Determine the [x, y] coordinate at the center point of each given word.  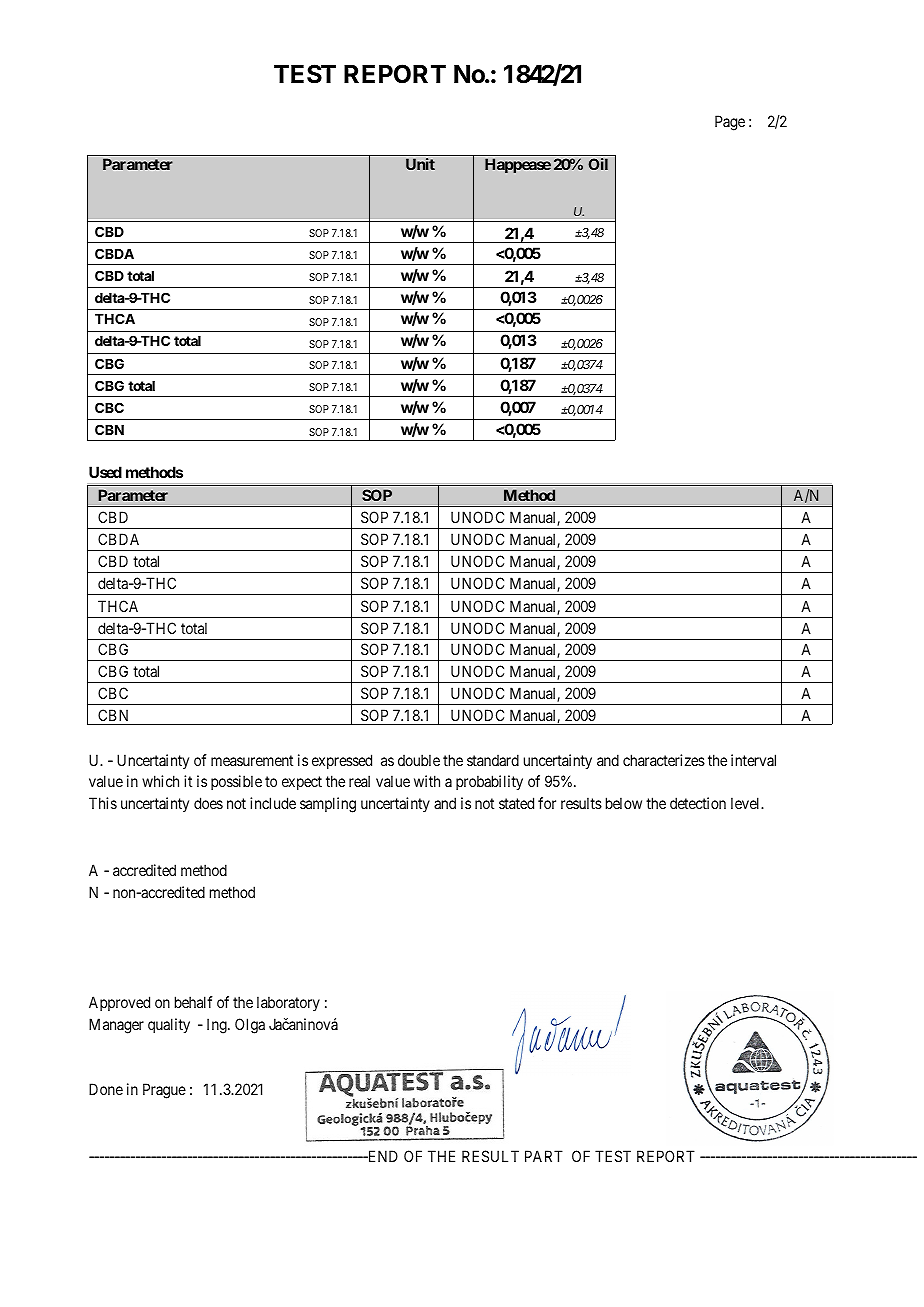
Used [105, 472]
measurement [252, 760]
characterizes [664, 760]
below [624, 803]
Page [730, 123]
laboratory [288, 1003]
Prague [164, 1091]
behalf [194, 1002]
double [419, 760]
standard [493, 760]
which [160, 781]
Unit [420, 164]
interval [753, 760]
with [427, 781]
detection [698, 803]
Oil [598, 164]
